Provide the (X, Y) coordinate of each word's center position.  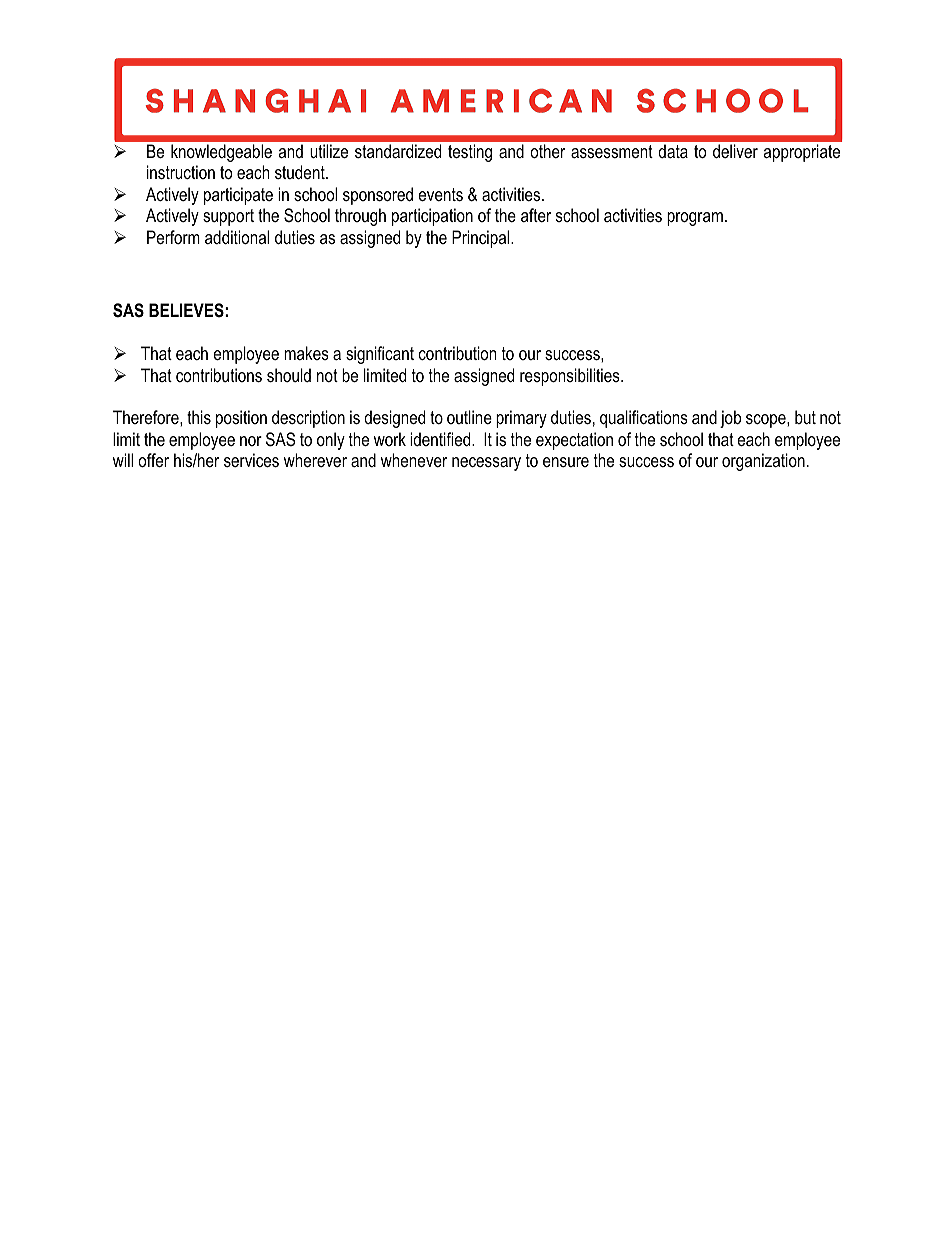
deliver (735, 151)
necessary (486, 464)
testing (470, 153)
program (695, 219)
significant (380, 355)
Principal (482, 239)
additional (237, 237)
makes (306, 353)
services (251, 460)
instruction (181, 172)
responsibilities (571, 377)
